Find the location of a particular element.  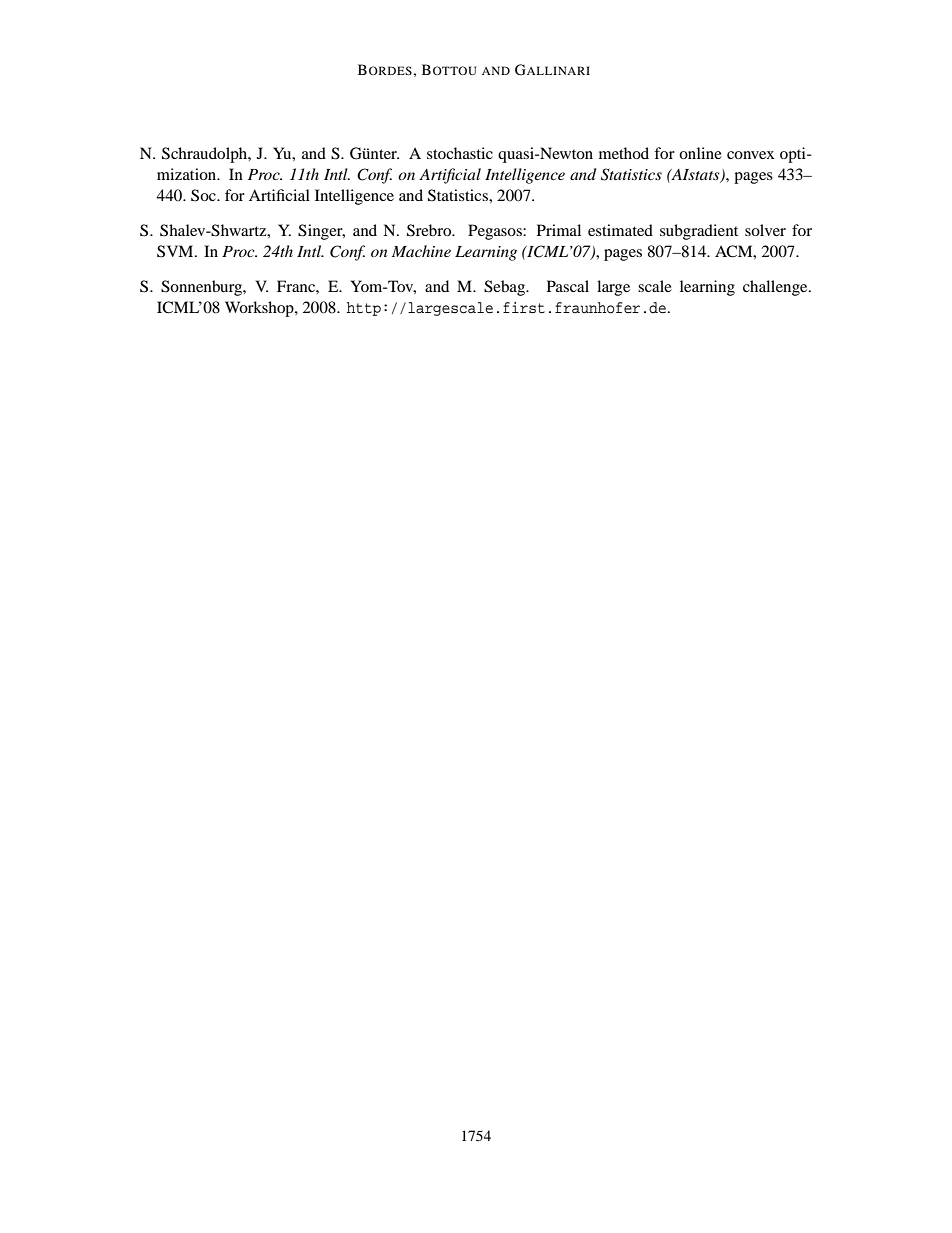

Machine is located at coordinates (421, 251).
